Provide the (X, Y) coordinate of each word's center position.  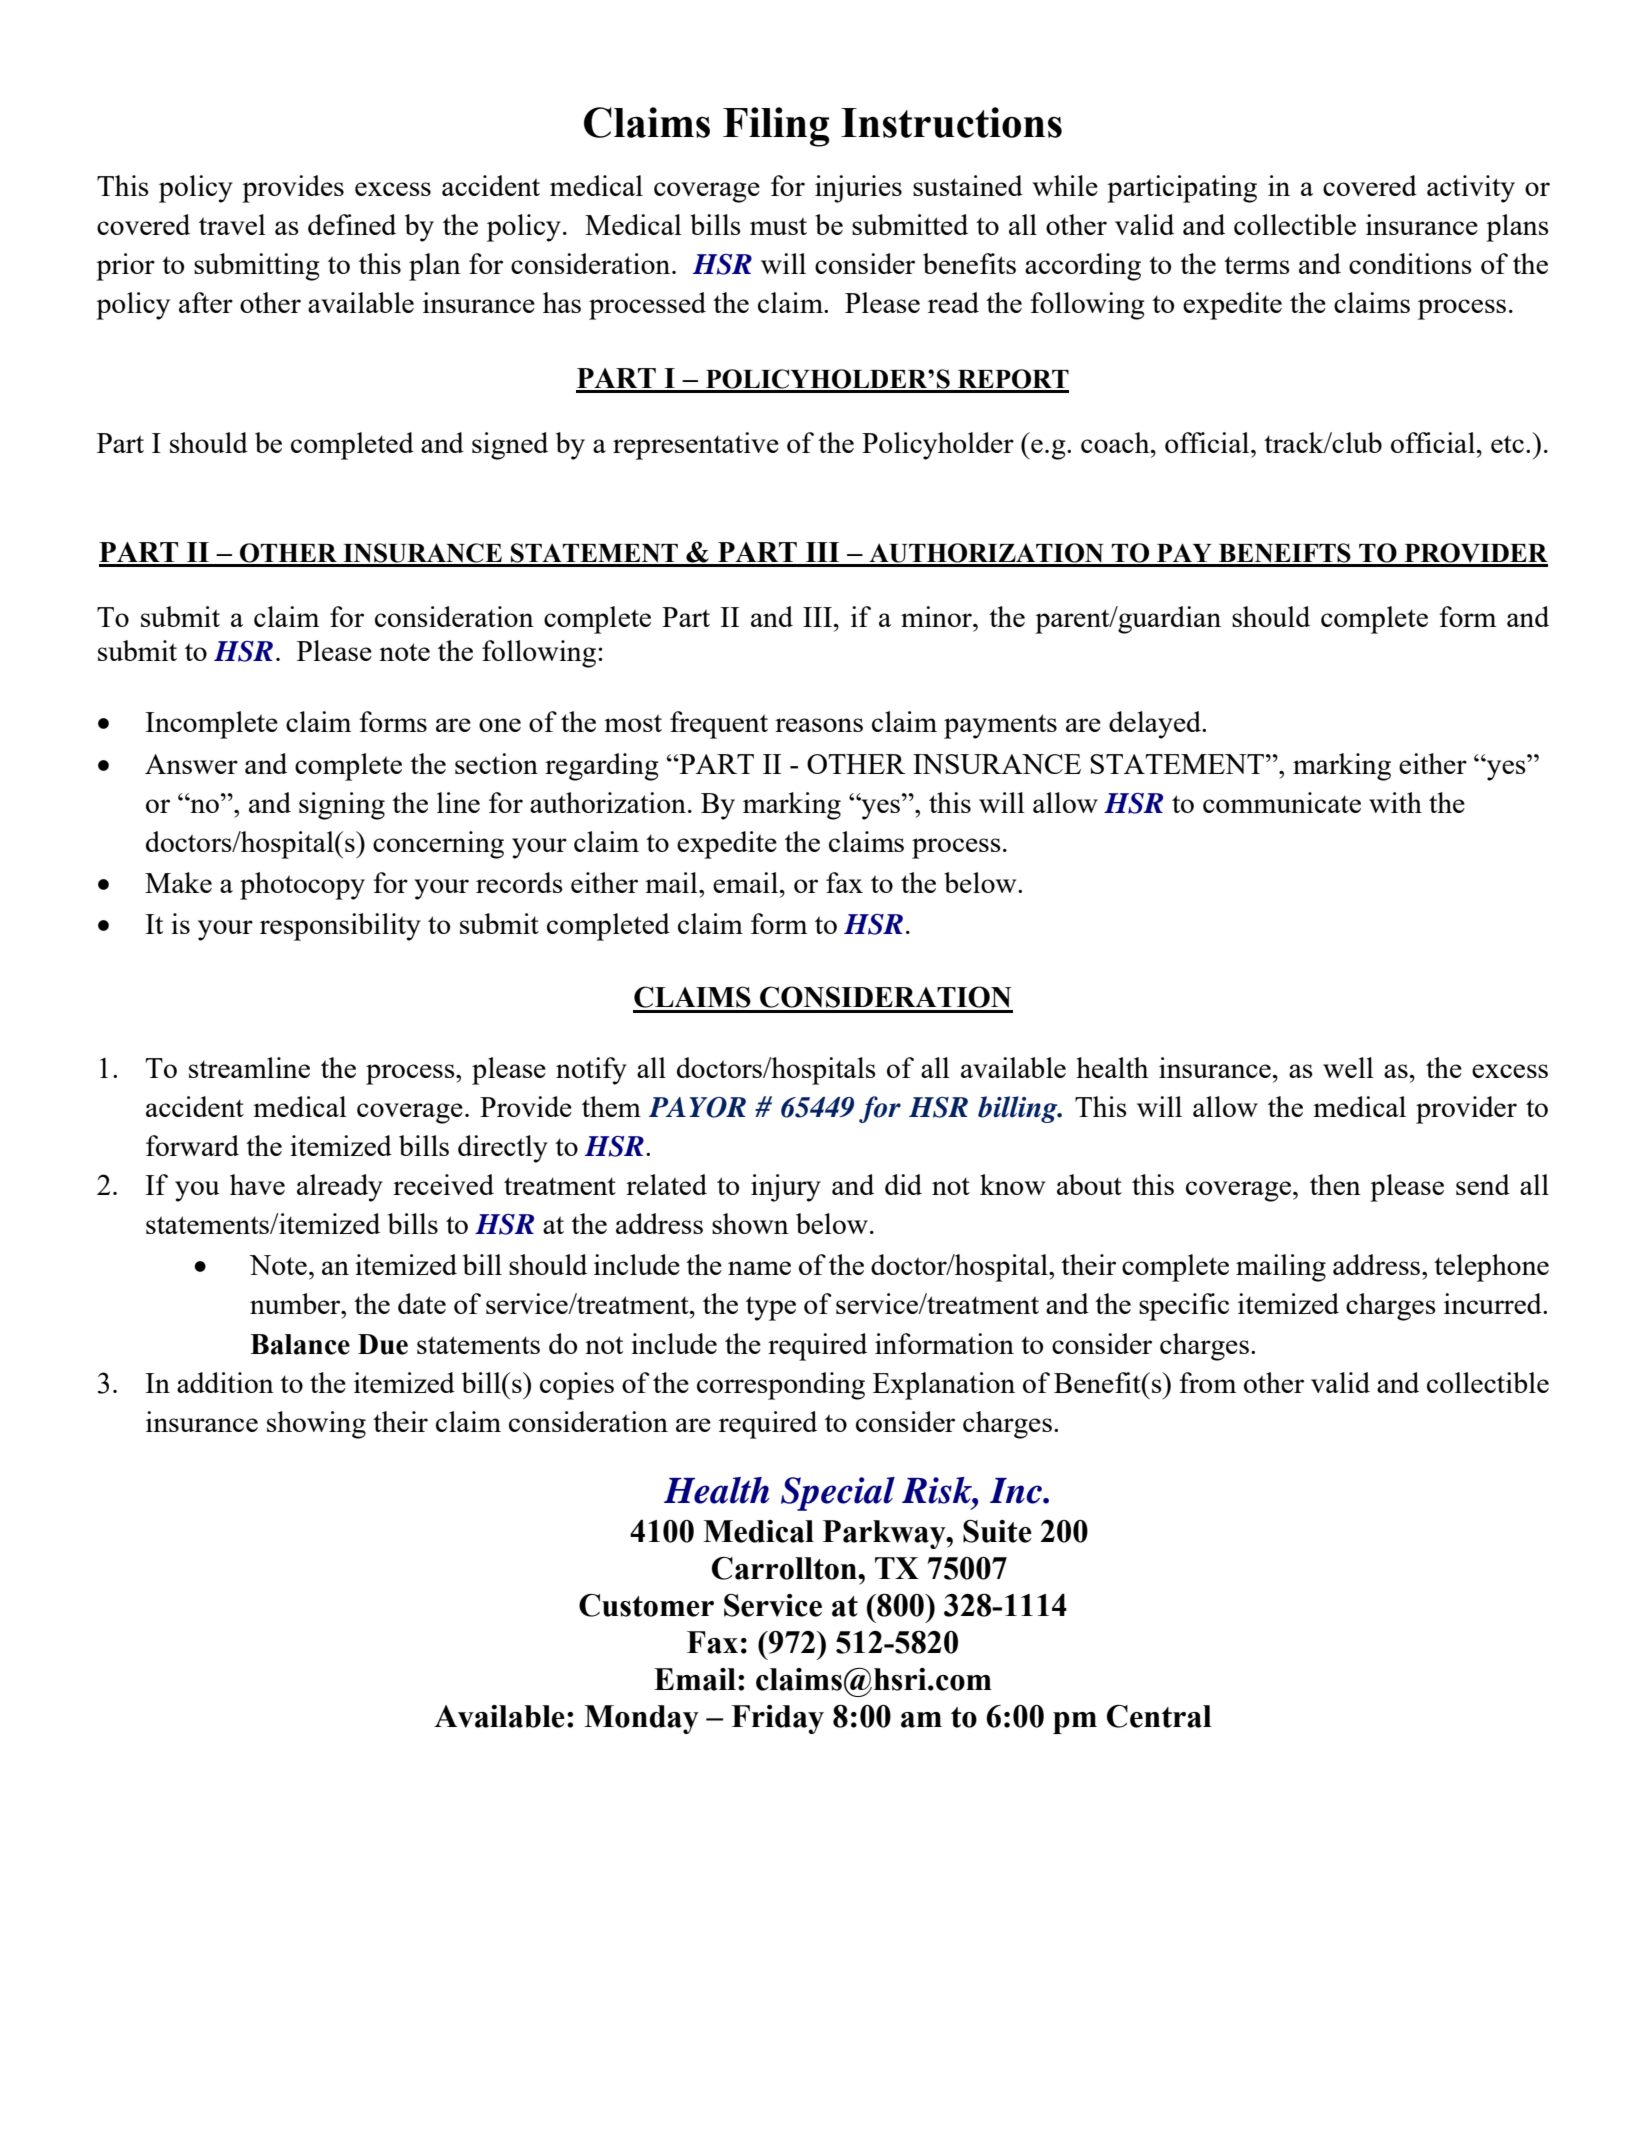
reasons (819, 725)
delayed (1156, 725)
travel (232, 224)
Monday (641, 1719)
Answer (191, 764)
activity (1471, 189)
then (1335, 1184)
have (257, 1184)
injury (786, 1188)
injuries (858, 189)
